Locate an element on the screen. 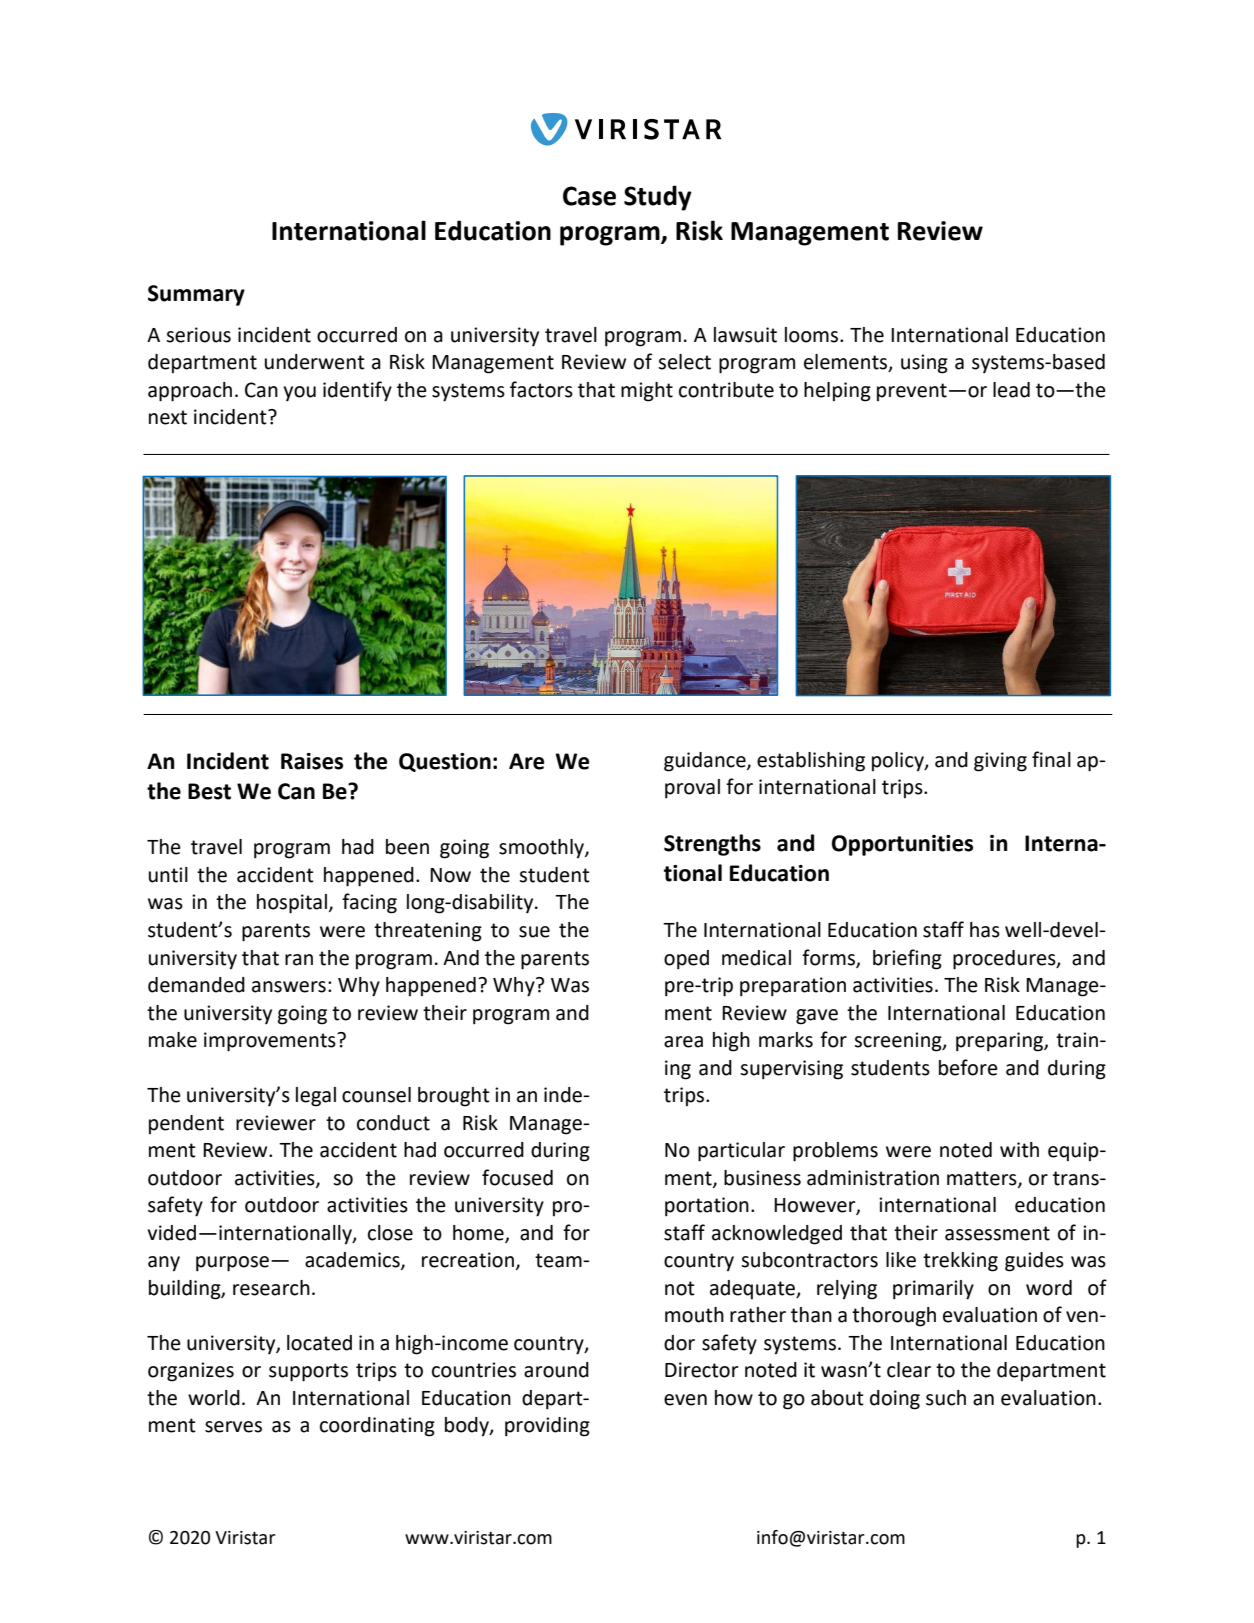  area is located at coordinates (683, 1042).
